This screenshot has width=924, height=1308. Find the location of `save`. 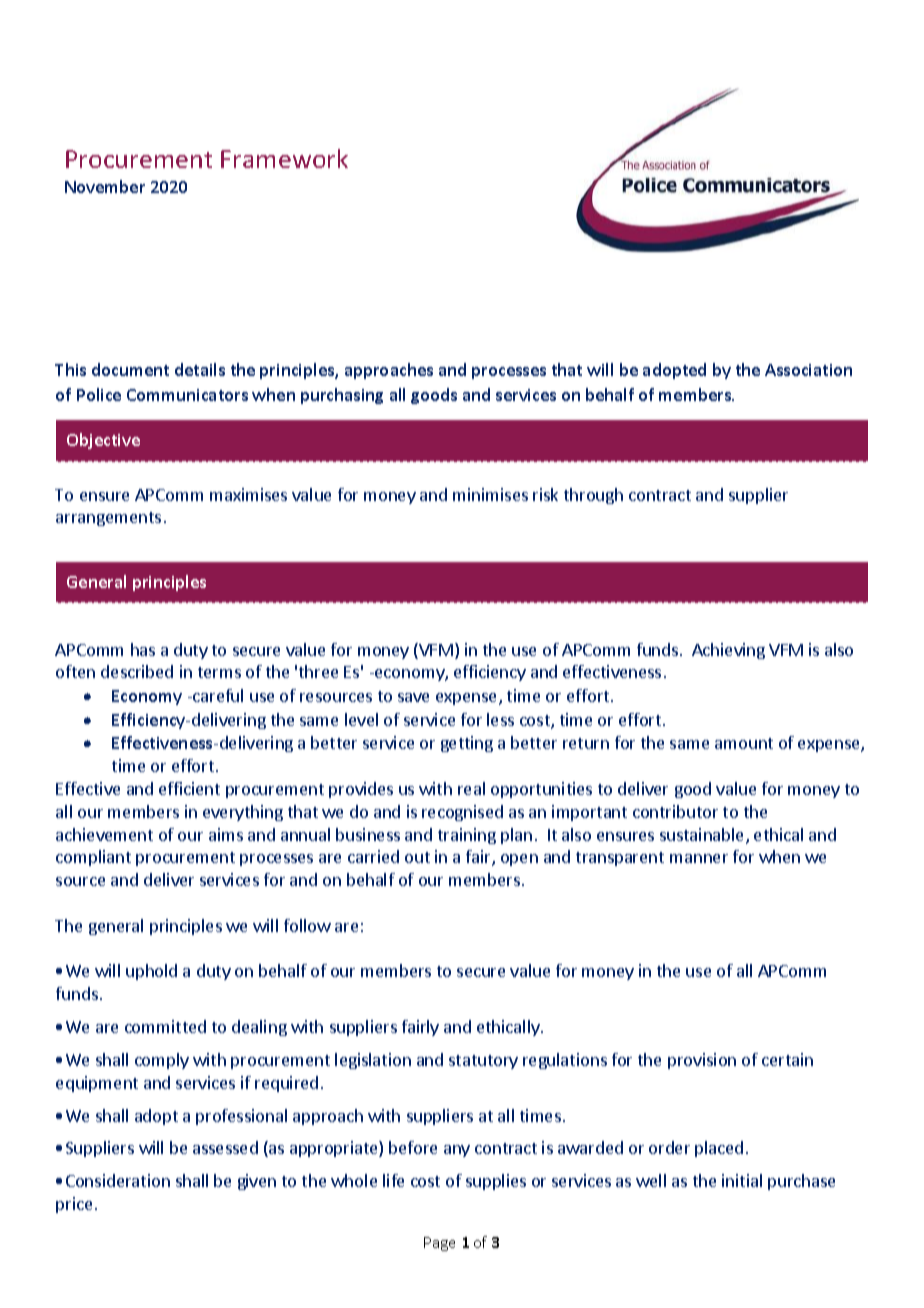

save is located at coordinates (413, 697).
